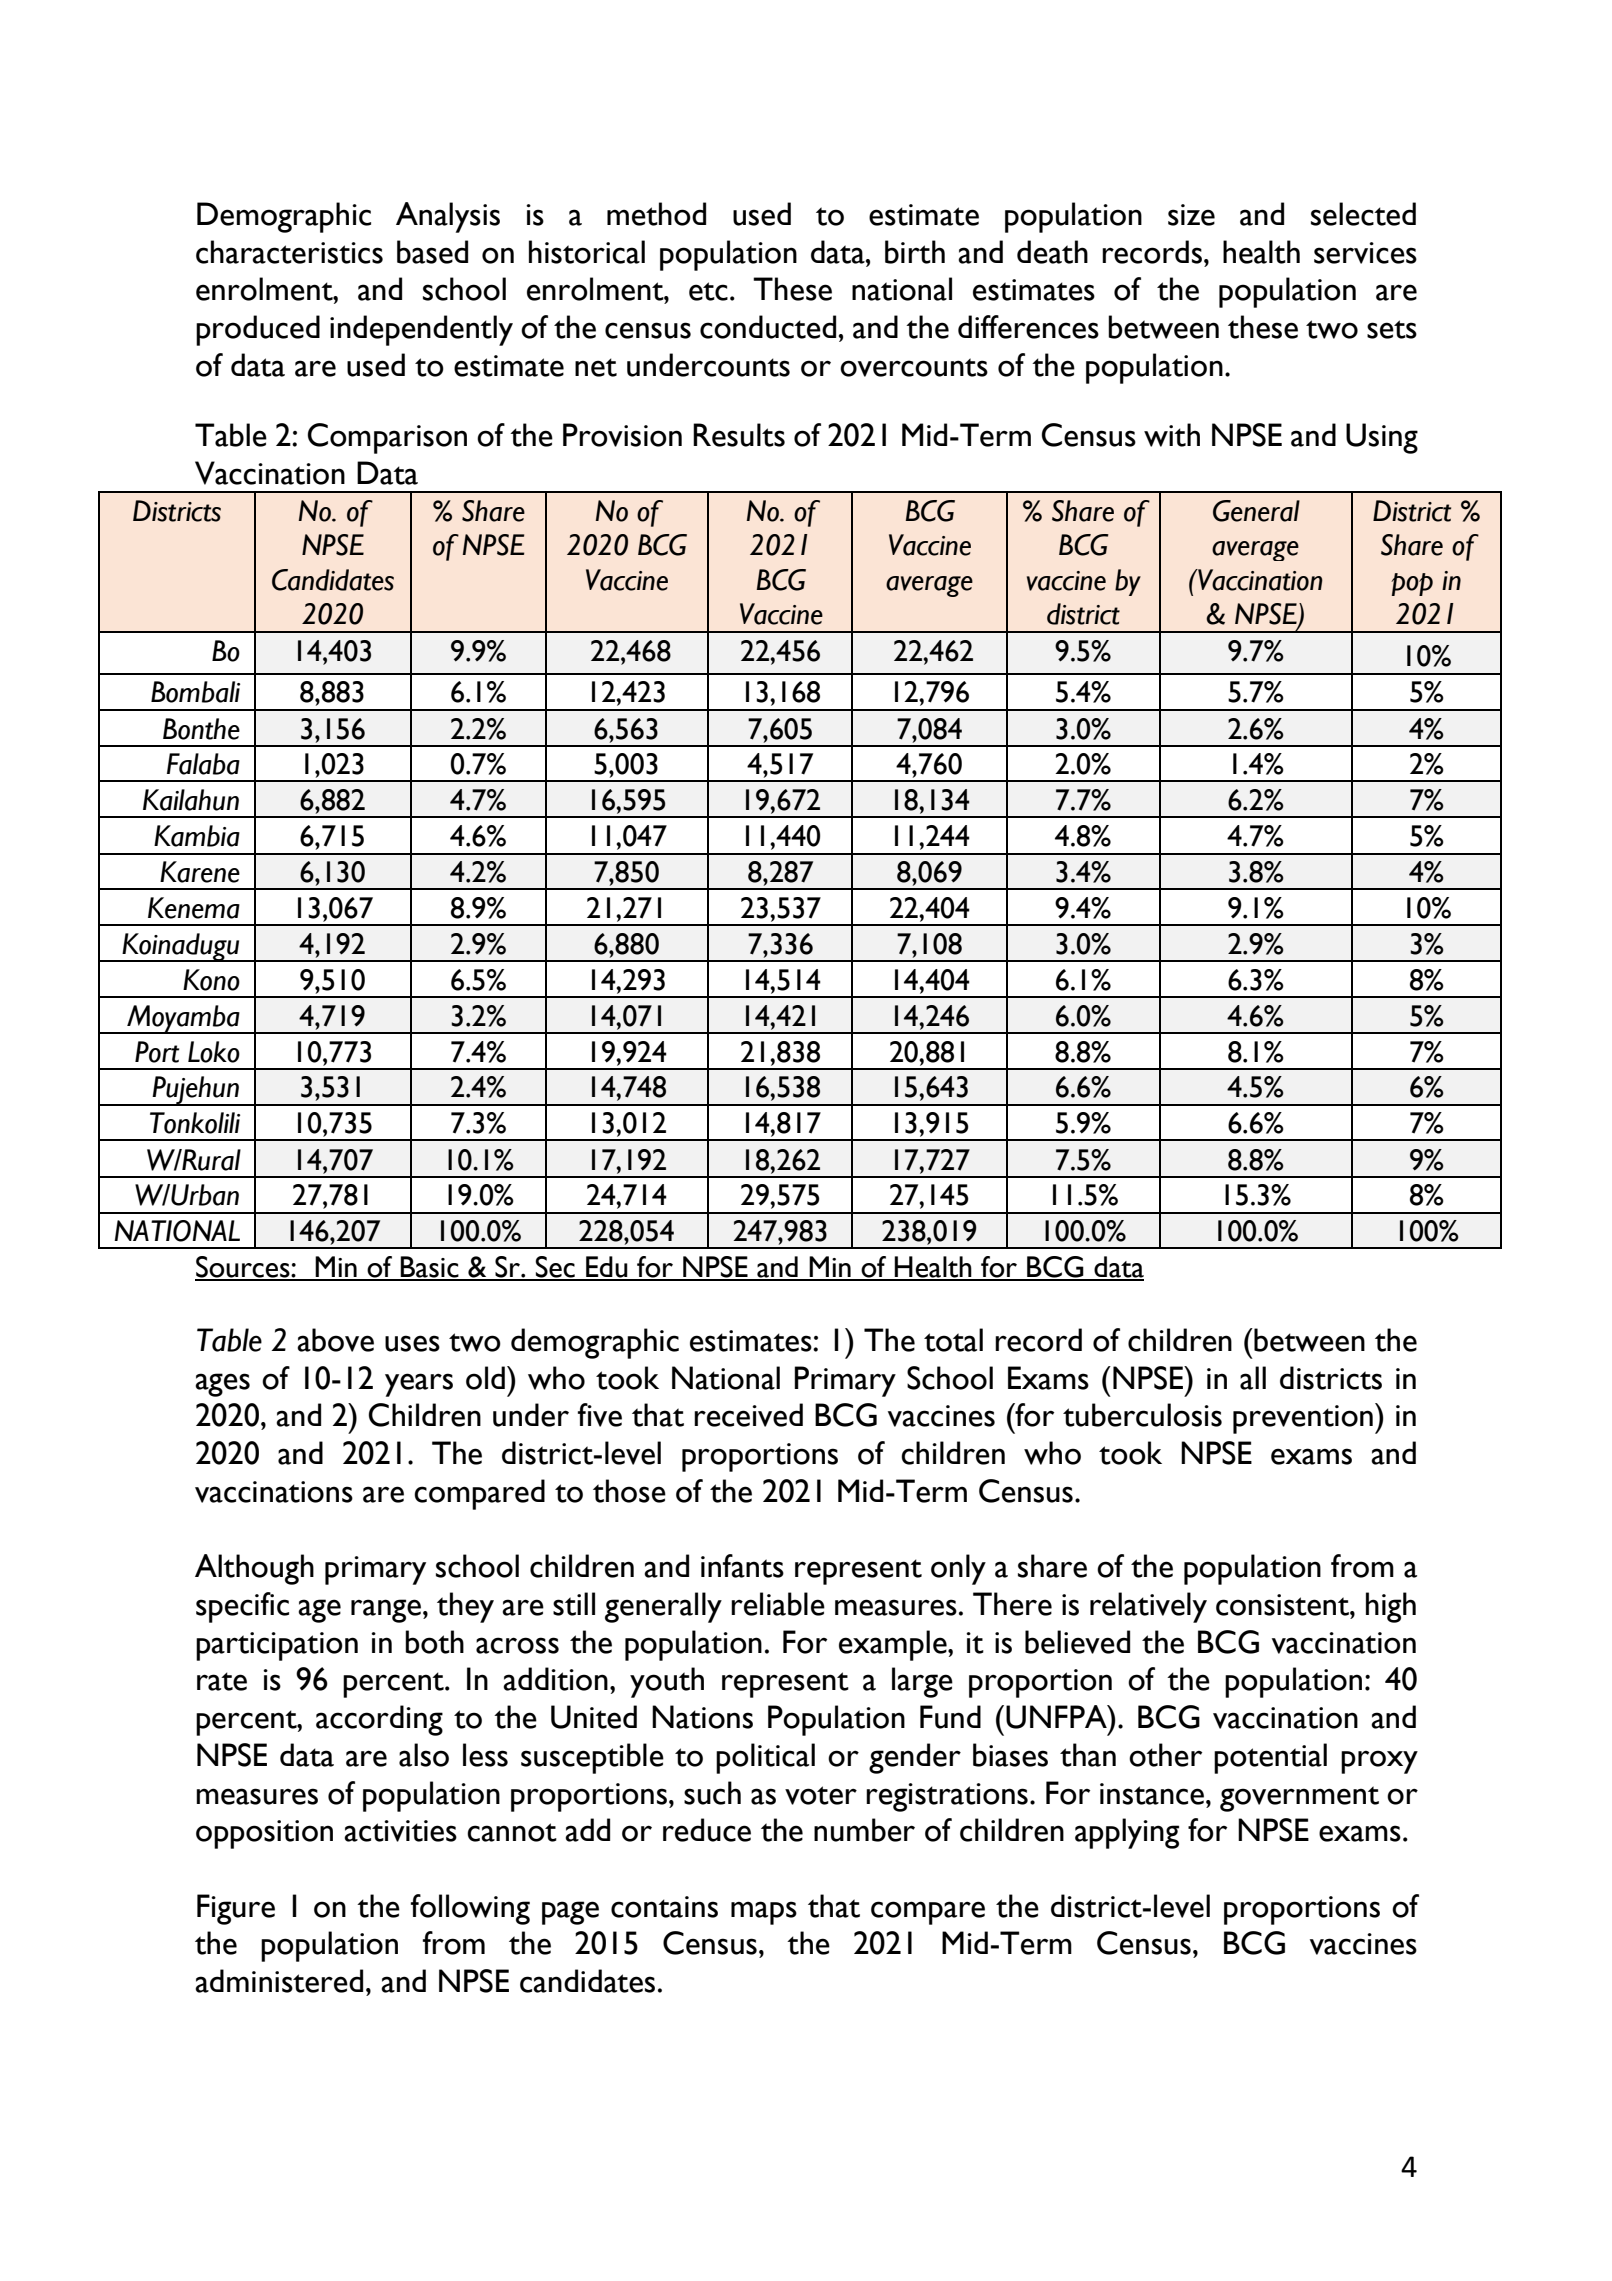 This screenshot has width=1612, height=2281. I want to click on administered, so click(279, 1981).
